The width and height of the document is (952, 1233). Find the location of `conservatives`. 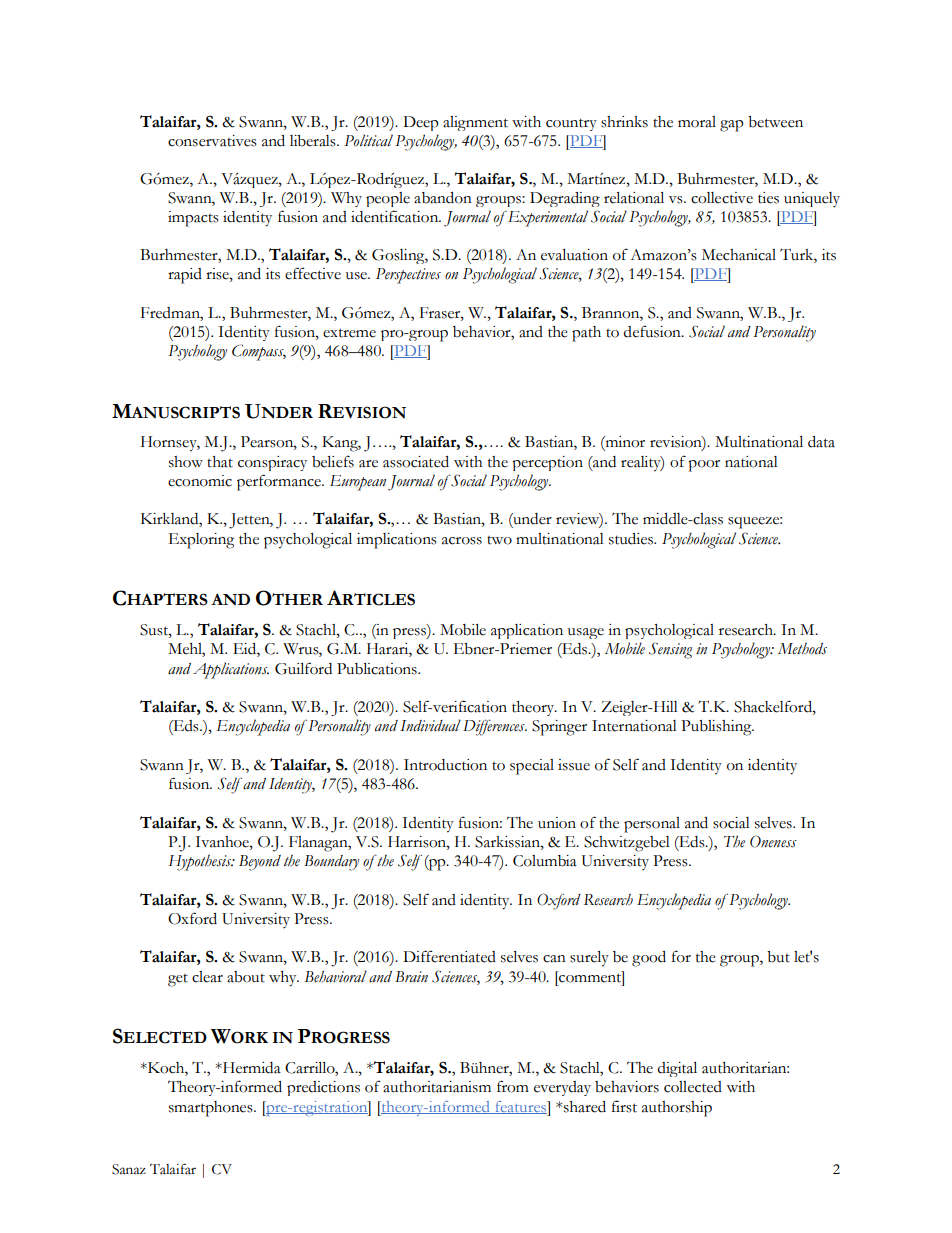

conservatives is located at coordinates (212, 141).
